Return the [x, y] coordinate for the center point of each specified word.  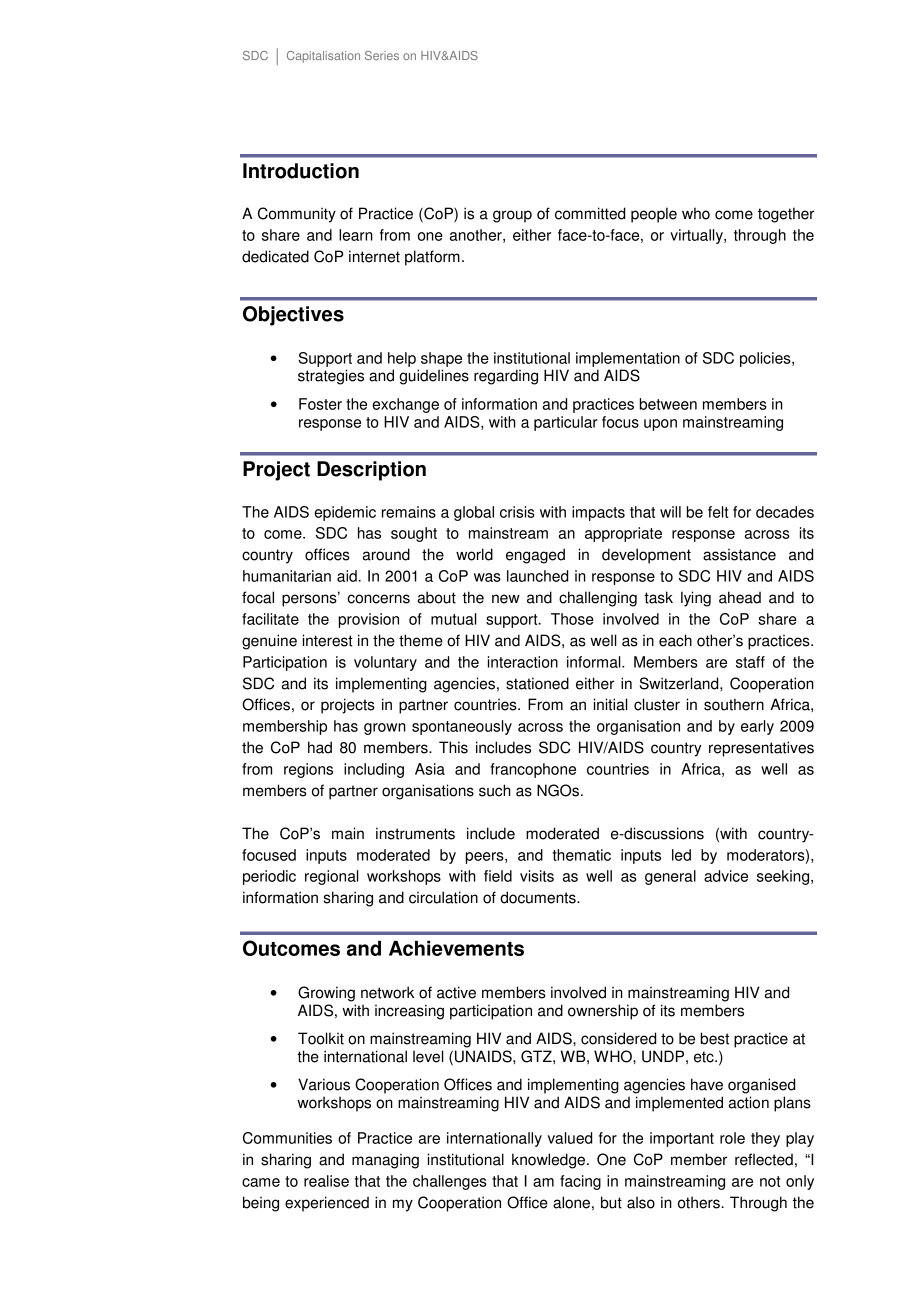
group [512, 216]
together [786, 215]
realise [326, 1181]
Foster [320, 404]
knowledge [550, 1161]
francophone [533, 770]
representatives [761, 749]
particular [566, 423]
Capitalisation [323, 57]
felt [718, 512]
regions [308, 770]
